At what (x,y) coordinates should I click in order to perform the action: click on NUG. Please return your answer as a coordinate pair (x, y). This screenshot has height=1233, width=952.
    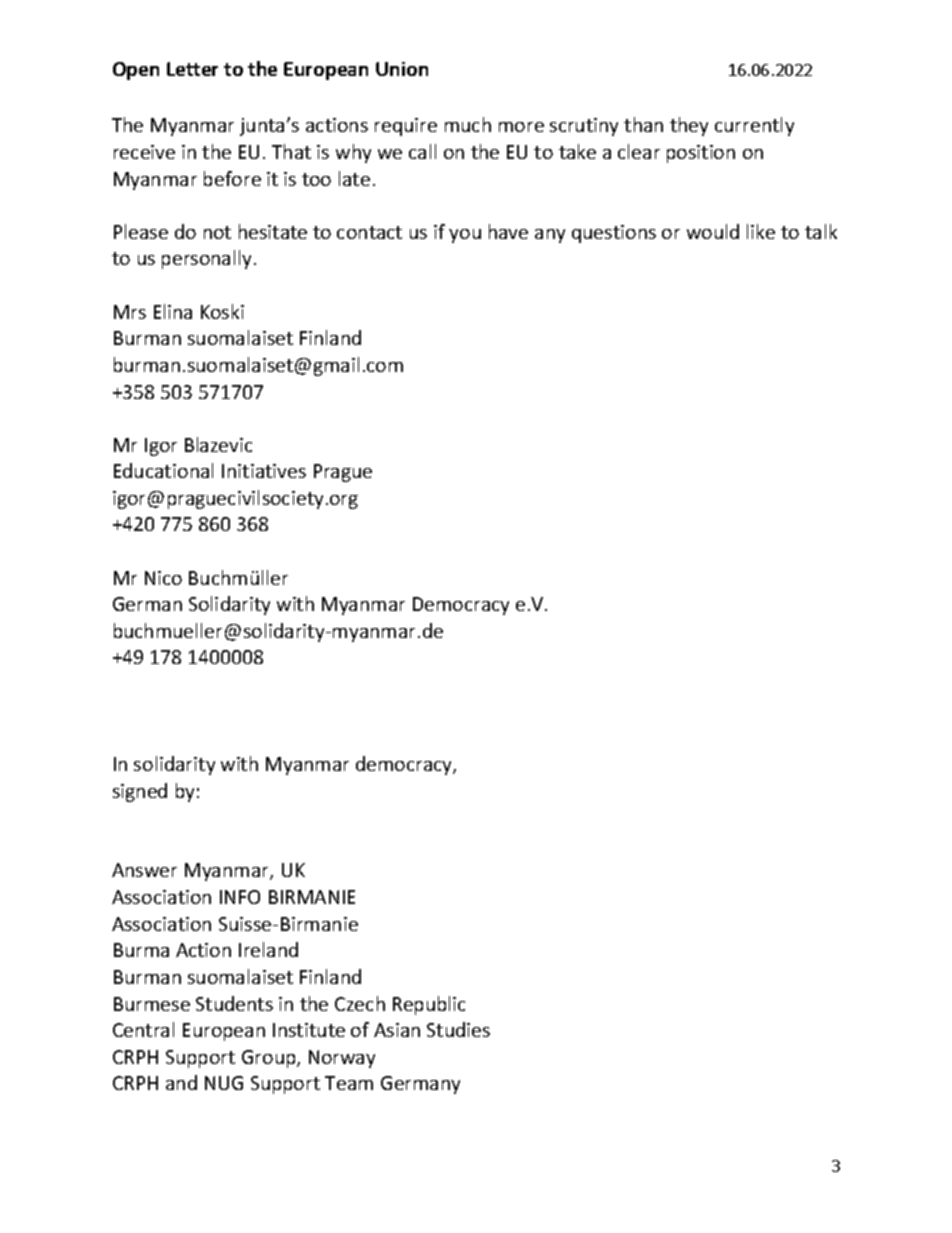
    Looking at the image, I should click on (224, 1083).
